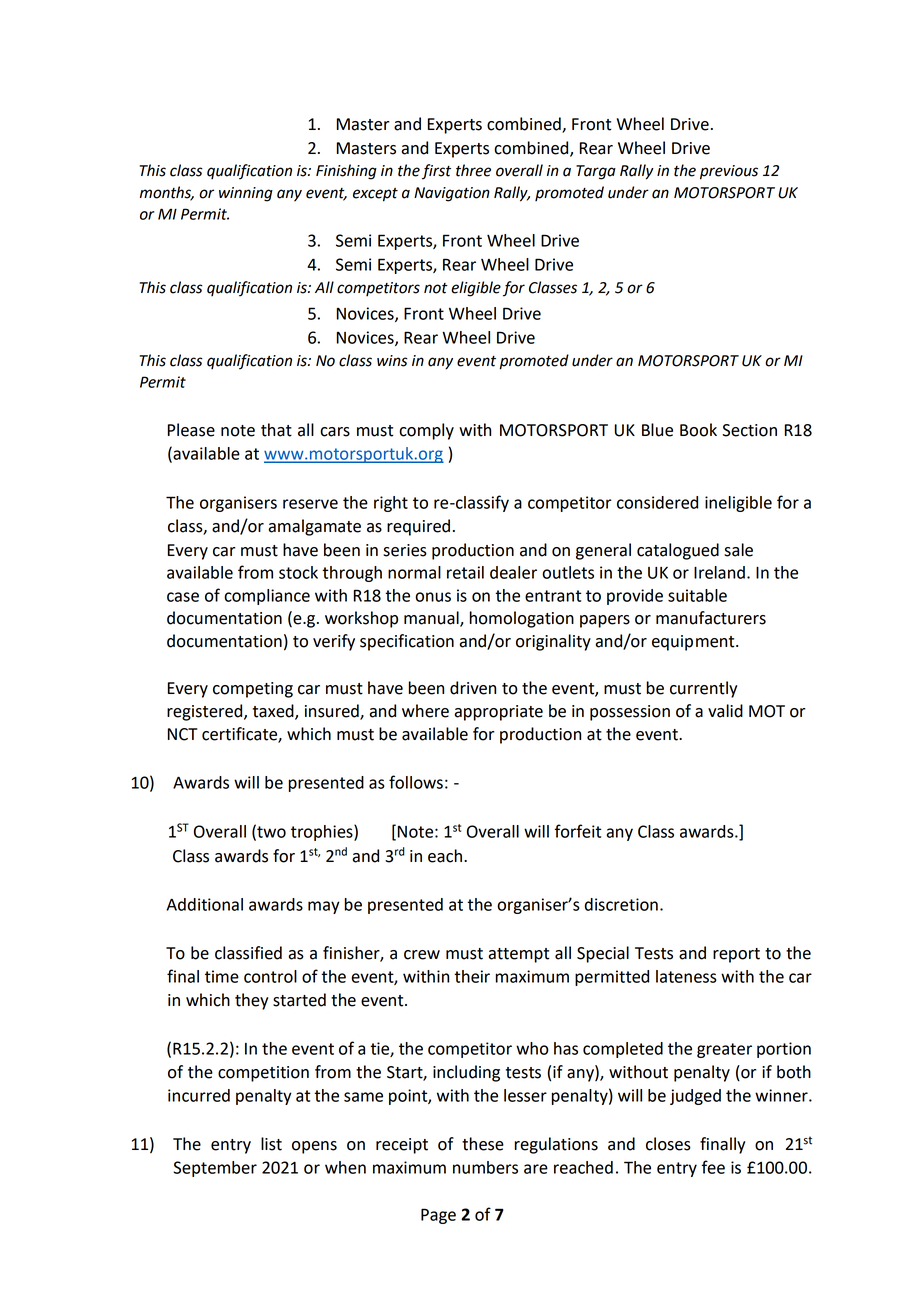 The image size is (924, 1307). What do you see at coordinates (738, 550) in the document?
I see `sale` at bounding box center [738, 550].
